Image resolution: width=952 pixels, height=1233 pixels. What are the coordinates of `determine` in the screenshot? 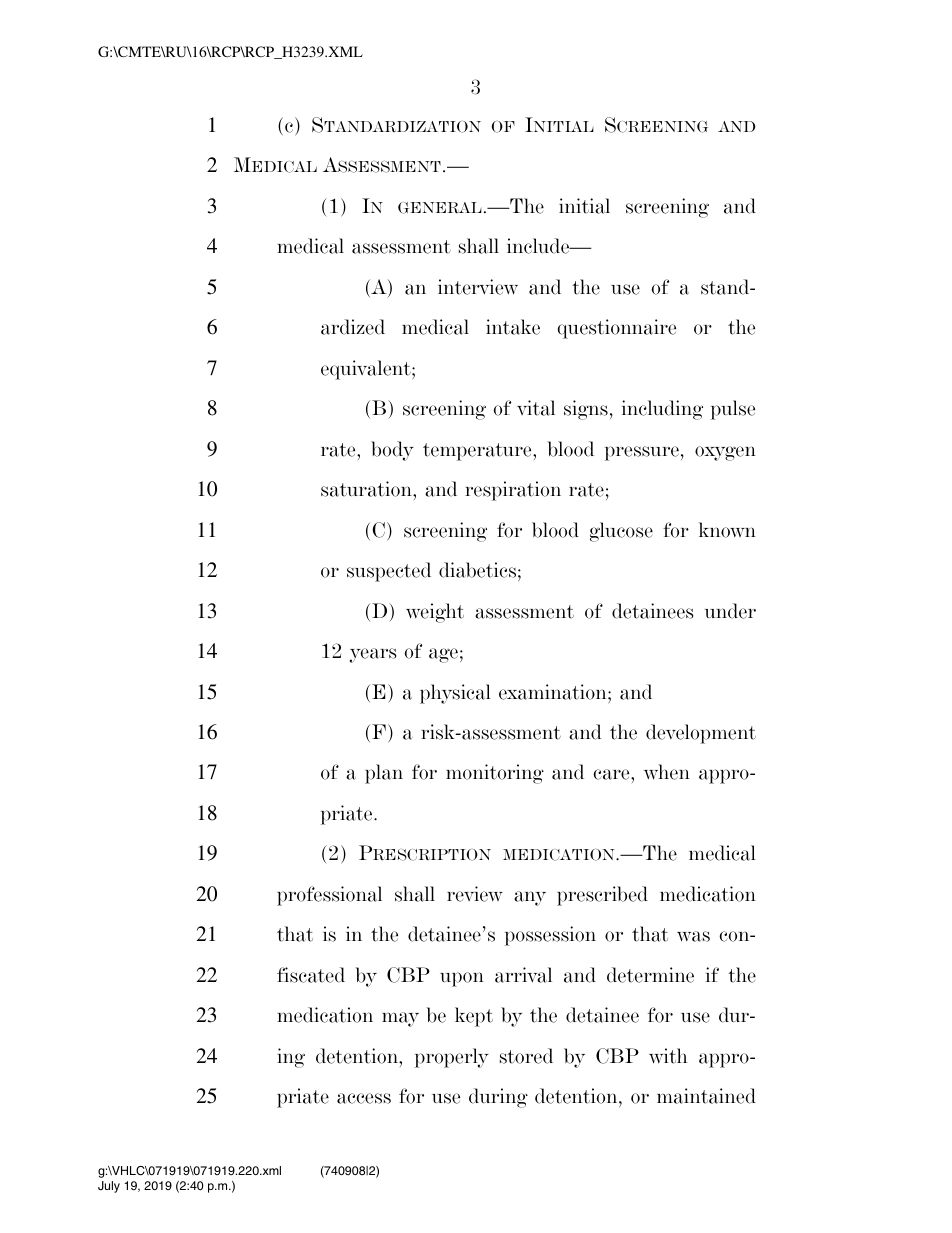 It's located at (650, 975).
